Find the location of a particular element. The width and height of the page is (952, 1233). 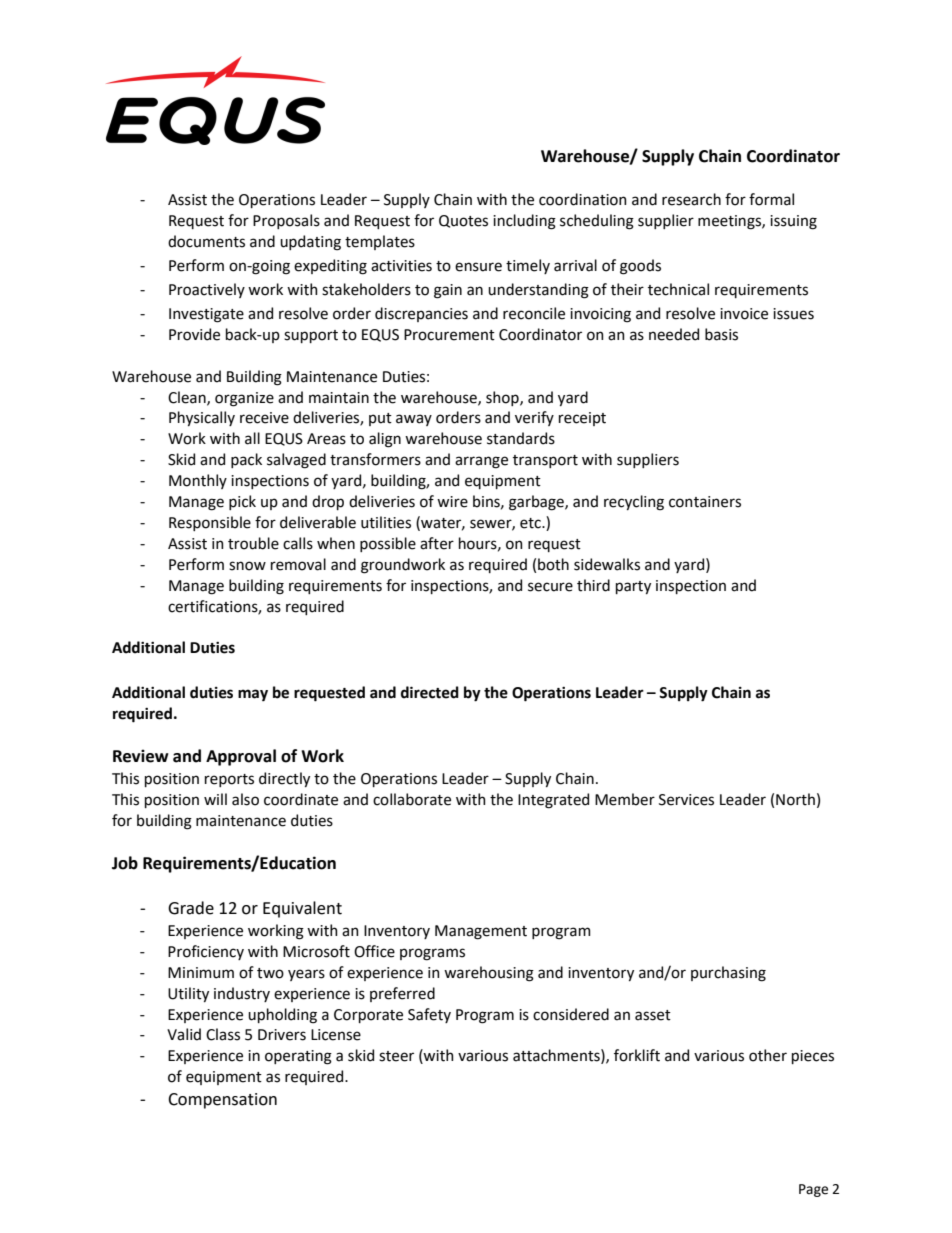

Monthly is located at coordinates (198, 481).
